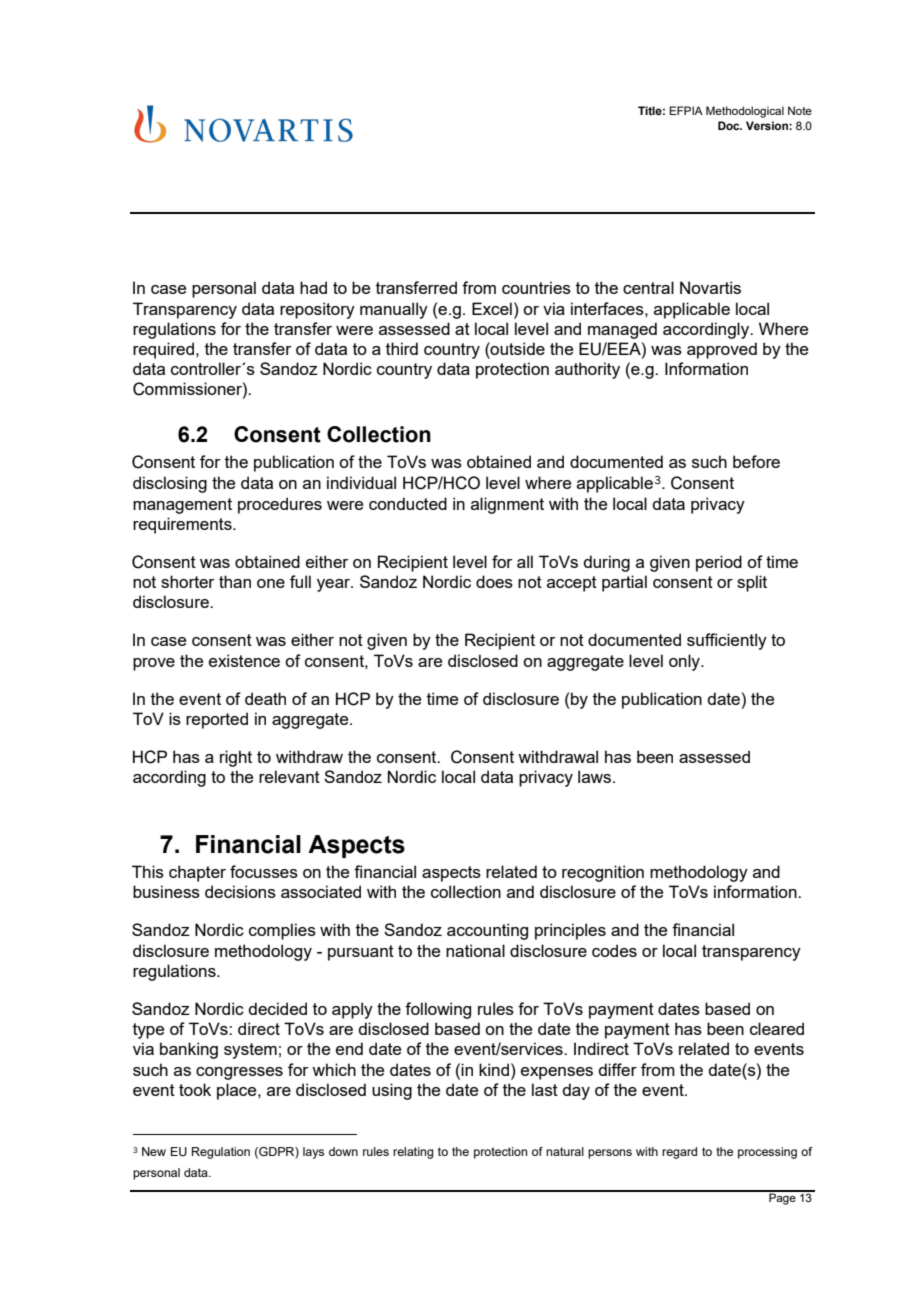 This screenshot has height=1308, width=924. I want to click on does, so click(494, 581).
